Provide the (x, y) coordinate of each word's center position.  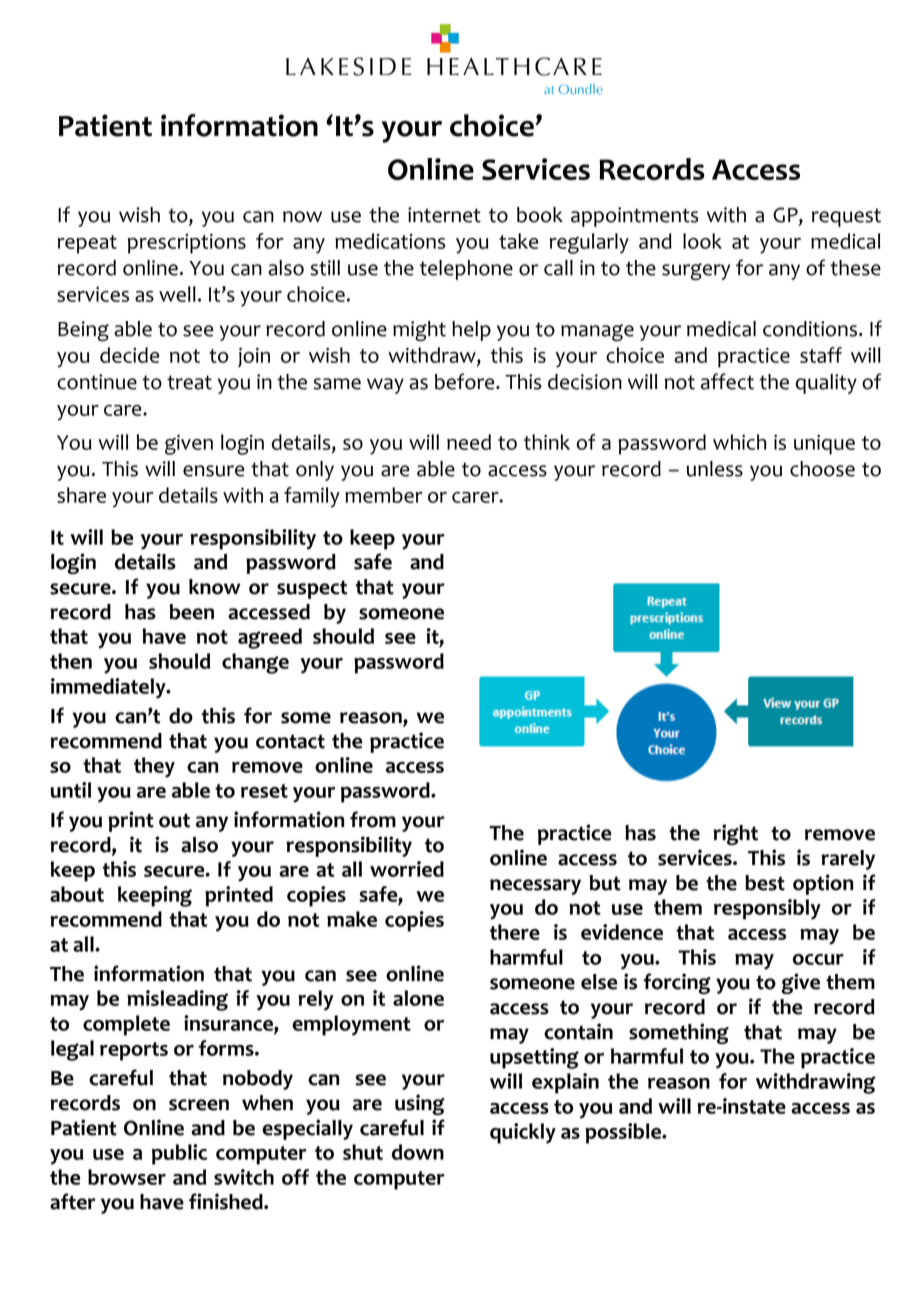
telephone (466, 270)
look (702, 241)
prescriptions (187, 244)
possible (624, 1133)
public (179, 1154)
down (418, 1152)
